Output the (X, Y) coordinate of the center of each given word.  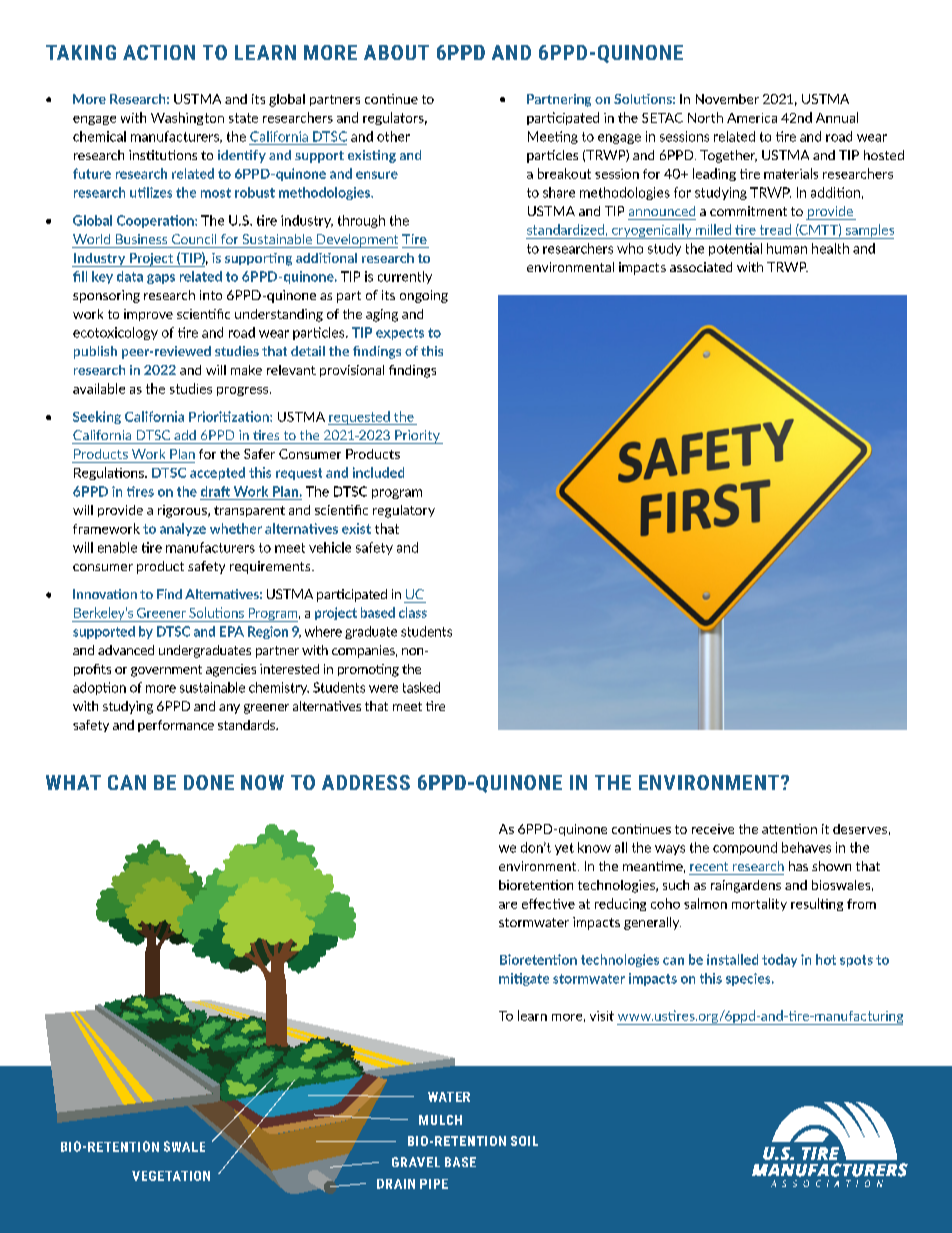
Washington (187, 118)
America (752, 118)
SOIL (524, 1141)
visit (602, 1016)
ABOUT (396, 52)
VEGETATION (171, 1176)
